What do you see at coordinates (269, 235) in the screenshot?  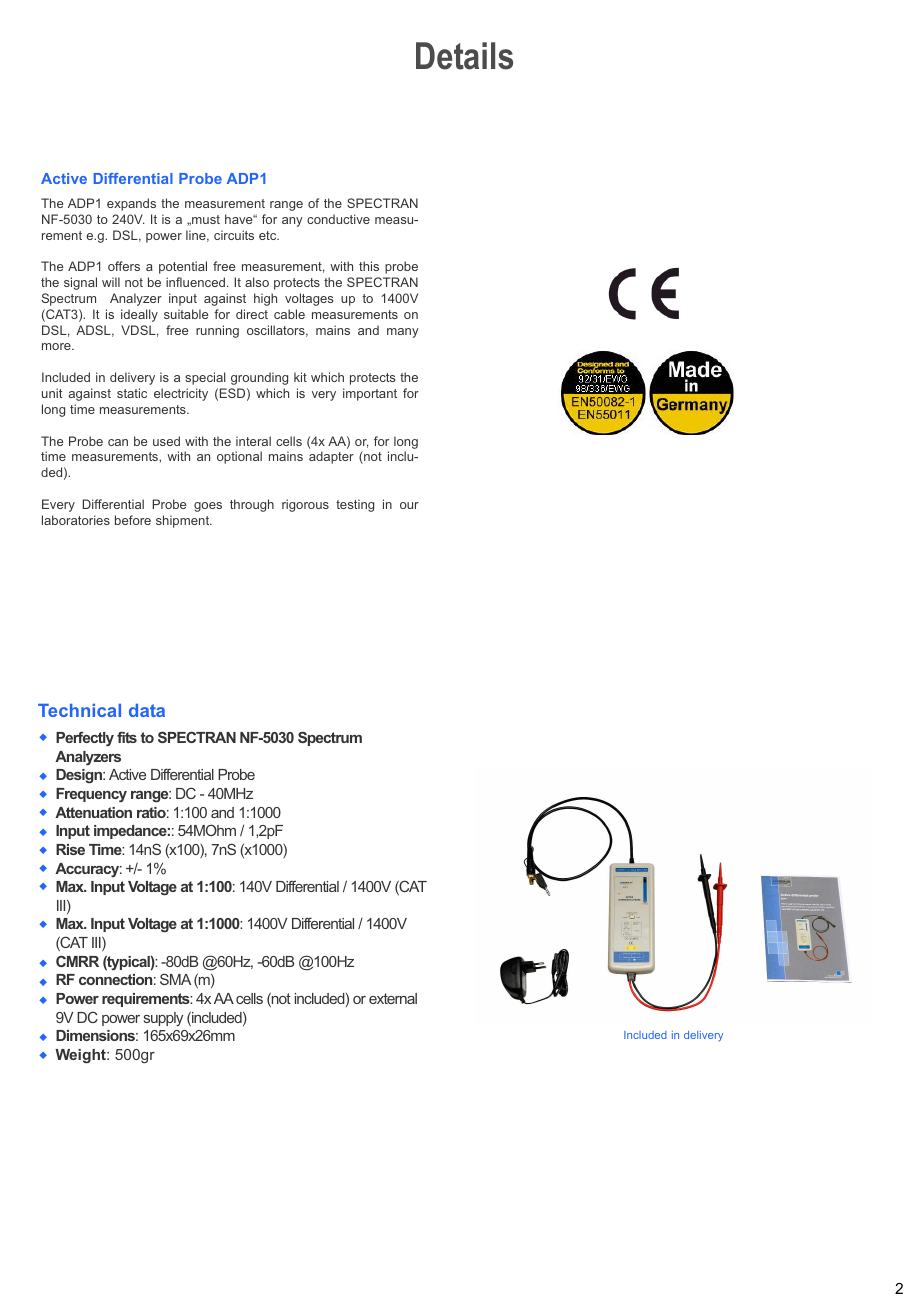 I see `etc` at bounding box center [269, 235].
